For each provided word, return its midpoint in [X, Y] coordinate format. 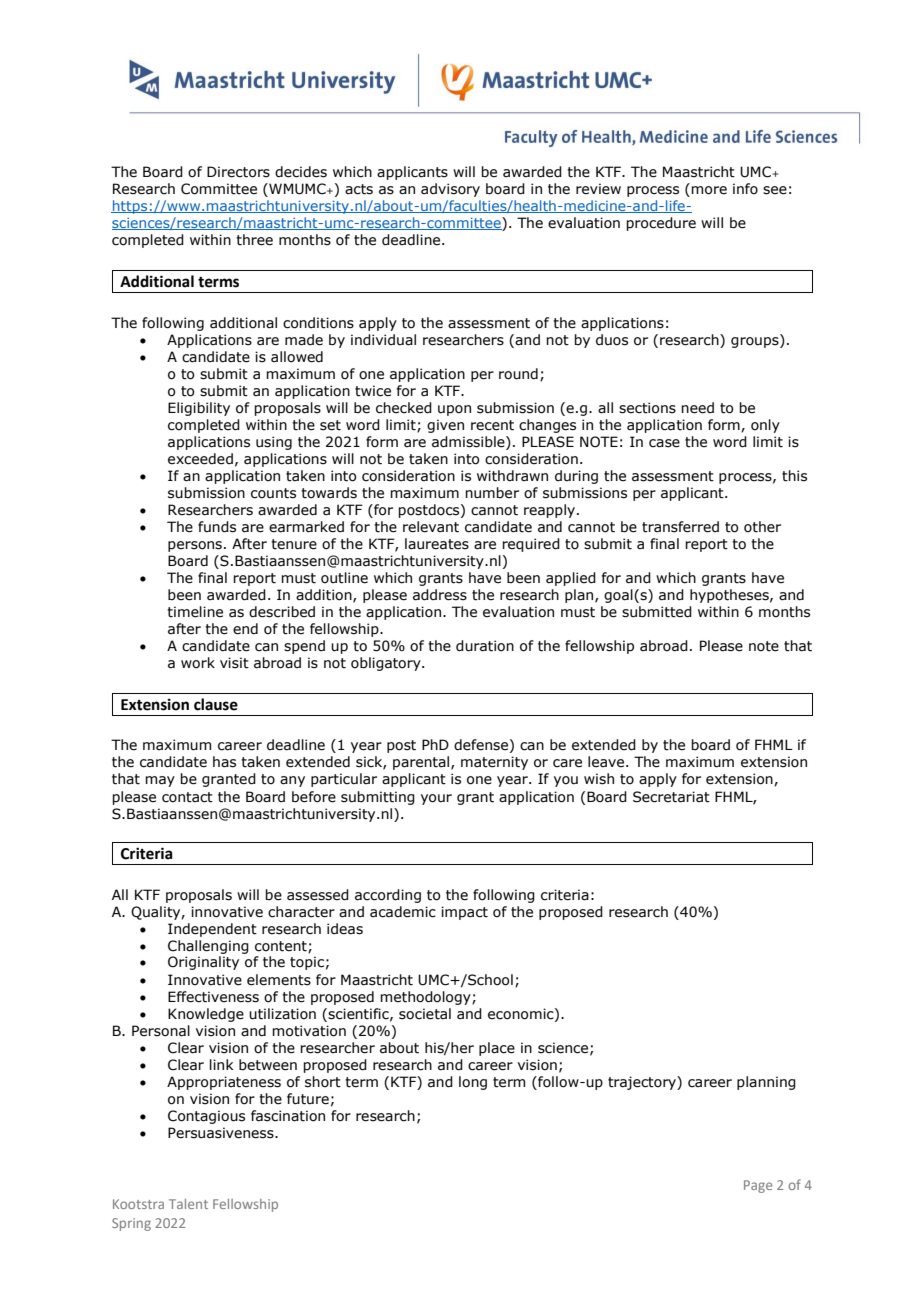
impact [464, 913]
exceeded [200, 459]
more [709, 190]
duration [485, 646]
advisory [450, 190]
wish [599, 779]
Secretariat [671, 797]
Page [758, 1186]
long [473, 1083]
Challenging [208, 947]
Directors [238, 172]
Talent [188, 1204]
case [664, 443]
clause [216, 704]
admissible [469, 442]
